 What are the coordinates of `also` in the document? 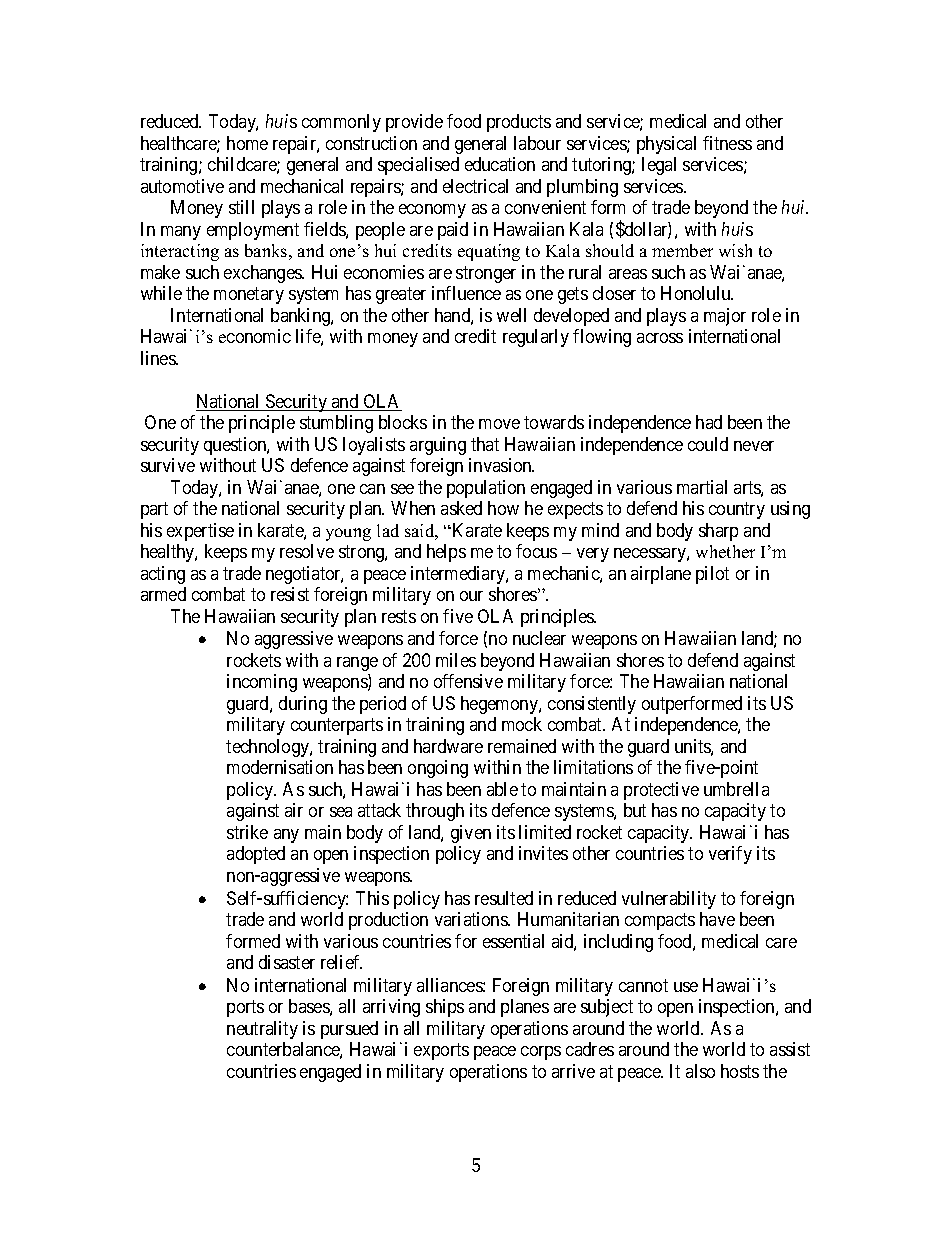 It's located at (700, 1071).
